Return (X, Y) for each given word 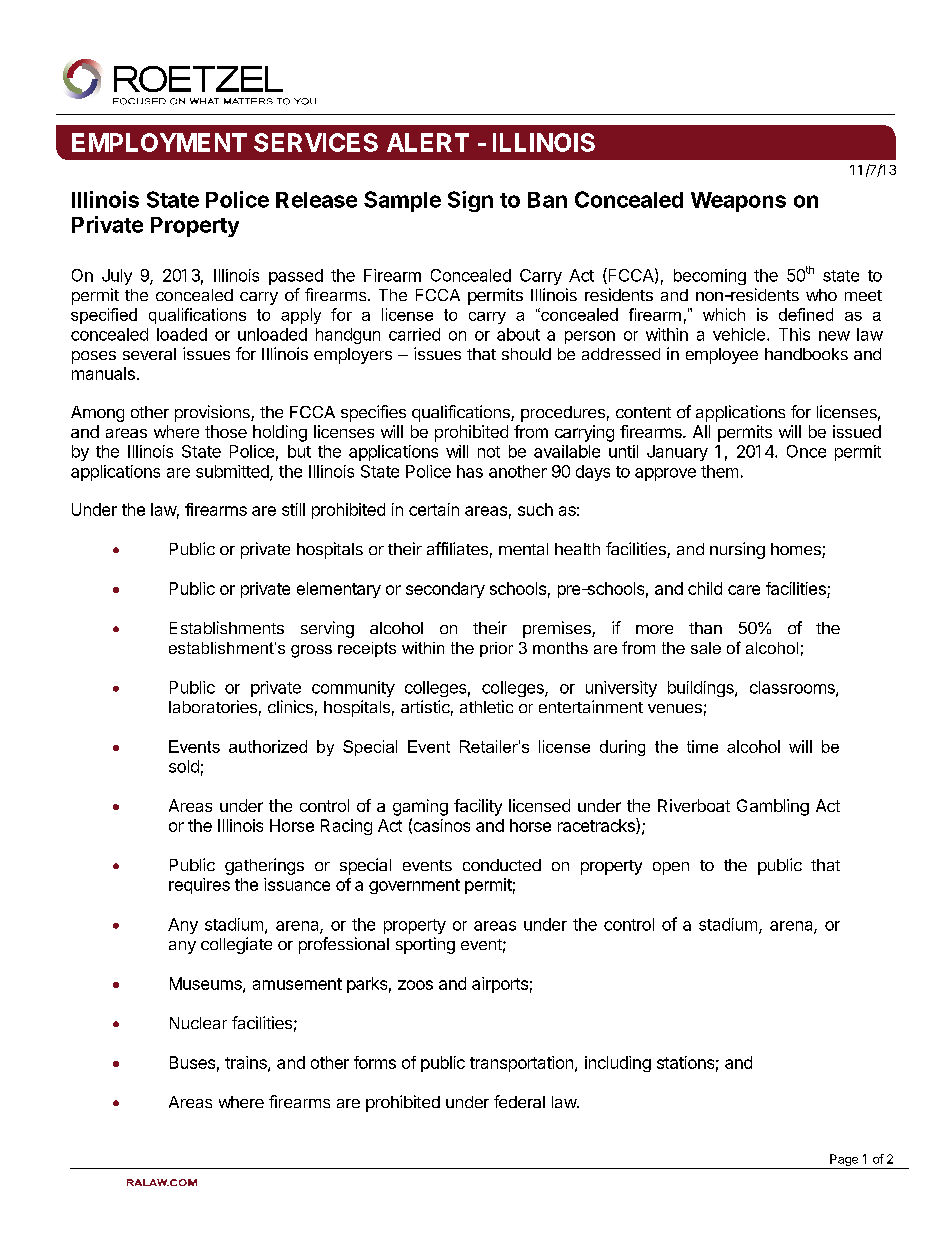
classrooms (793, 688)
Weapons (738, 202)
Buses (192, 1062)
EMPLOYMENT (159, 142)
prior (496, 649)
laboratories (213, 706)
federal (519, 1101)
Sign (470, 201)
